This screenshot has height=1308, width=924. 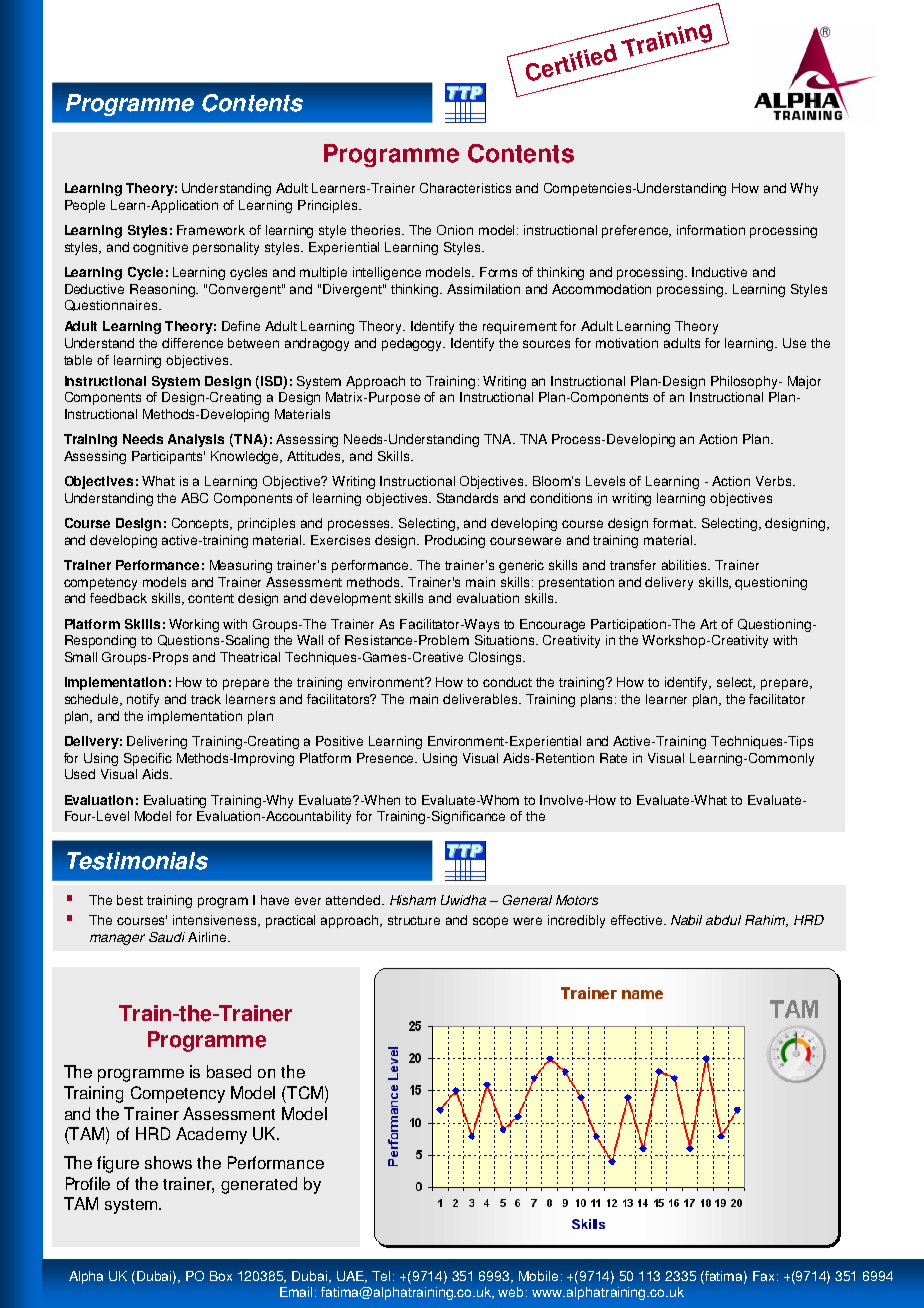 I want to click on theories, so click(x=377, y=230).
